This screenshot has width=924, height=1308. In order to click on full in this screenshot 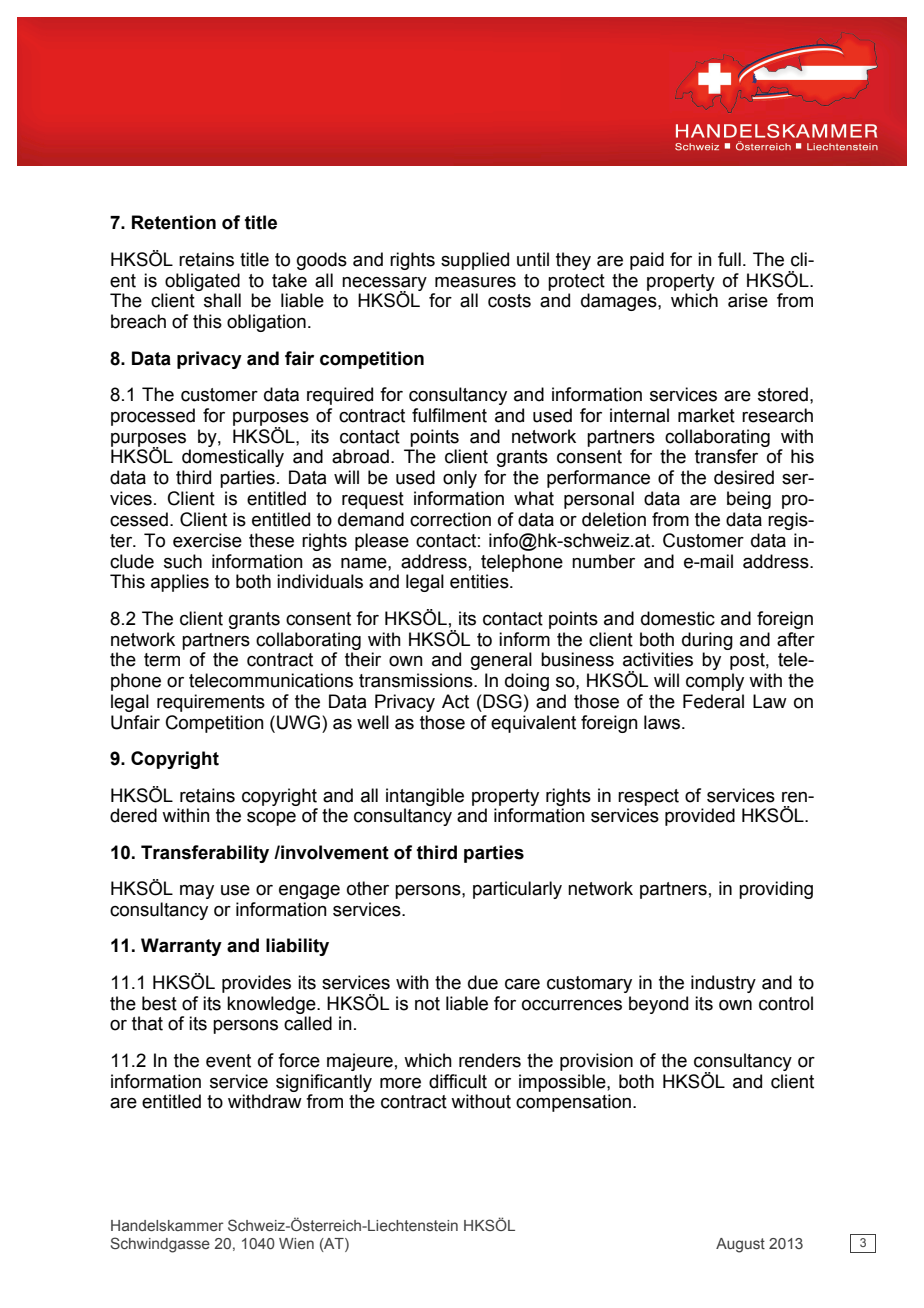, I will do `click(729, 259)`.
